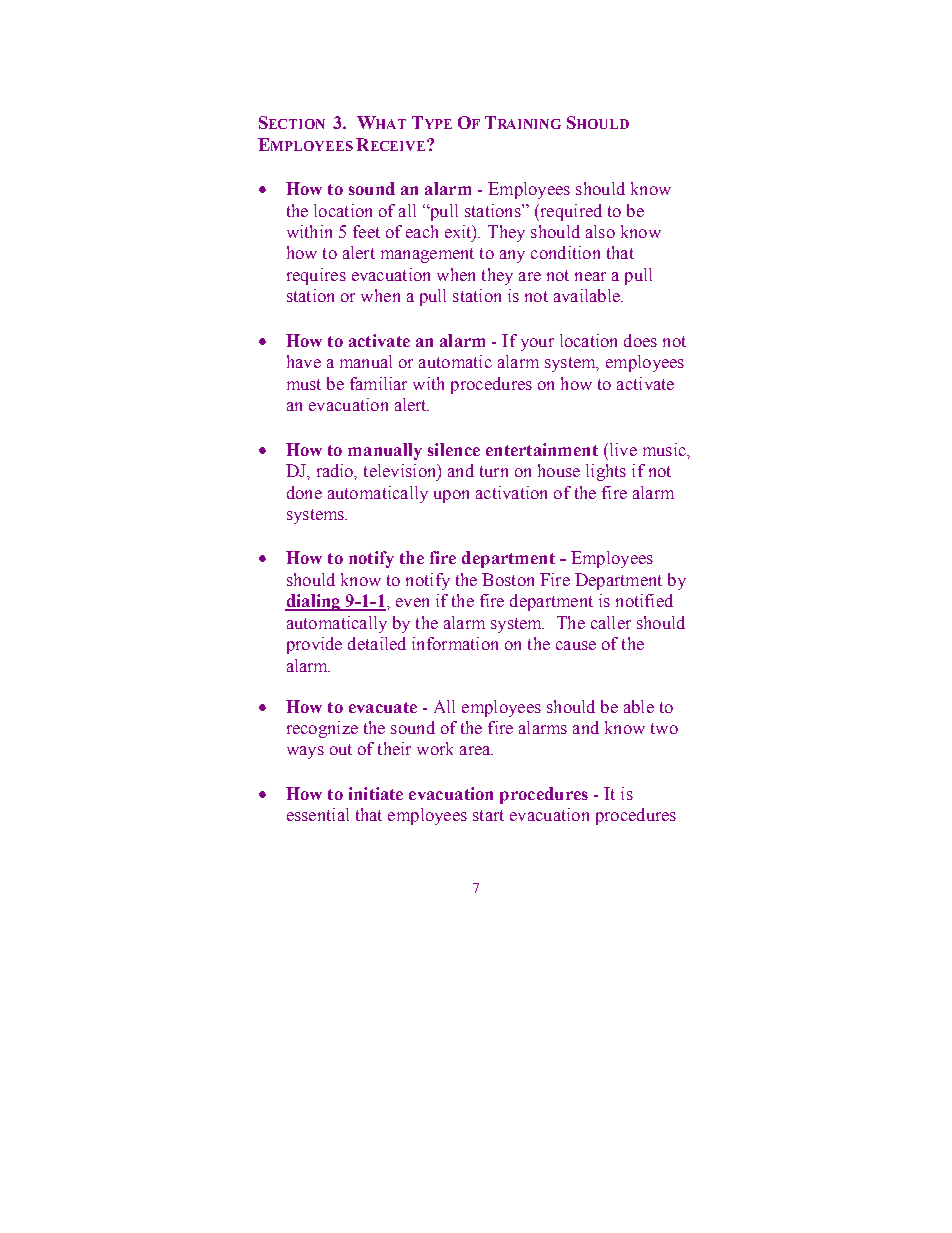 The width and height of the page is (952, 1233). I want to click on lights, so click(606, 472).
